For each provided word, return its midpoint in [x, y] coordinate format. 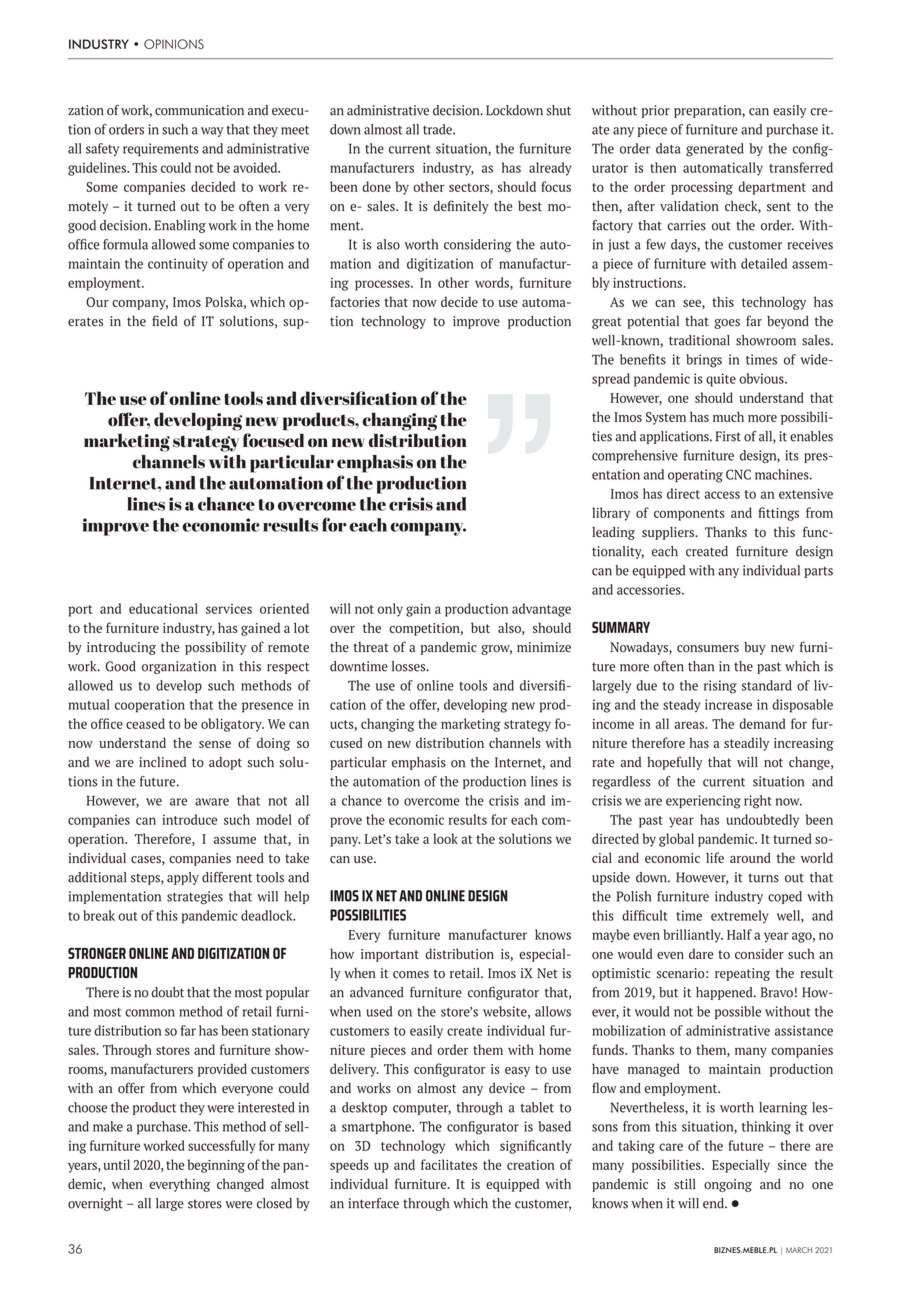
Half [739, 934]
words [493, 283]
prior [656, 111]
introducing [121, 648]
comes [411, 975]
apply [183, 878]
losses [410, 666]
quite [721, 380]
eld [168, 321]
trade [438, 129]
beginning [216, 1166]
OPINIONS [174, 44]
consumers [708, 649]
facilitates [449, 1164]
